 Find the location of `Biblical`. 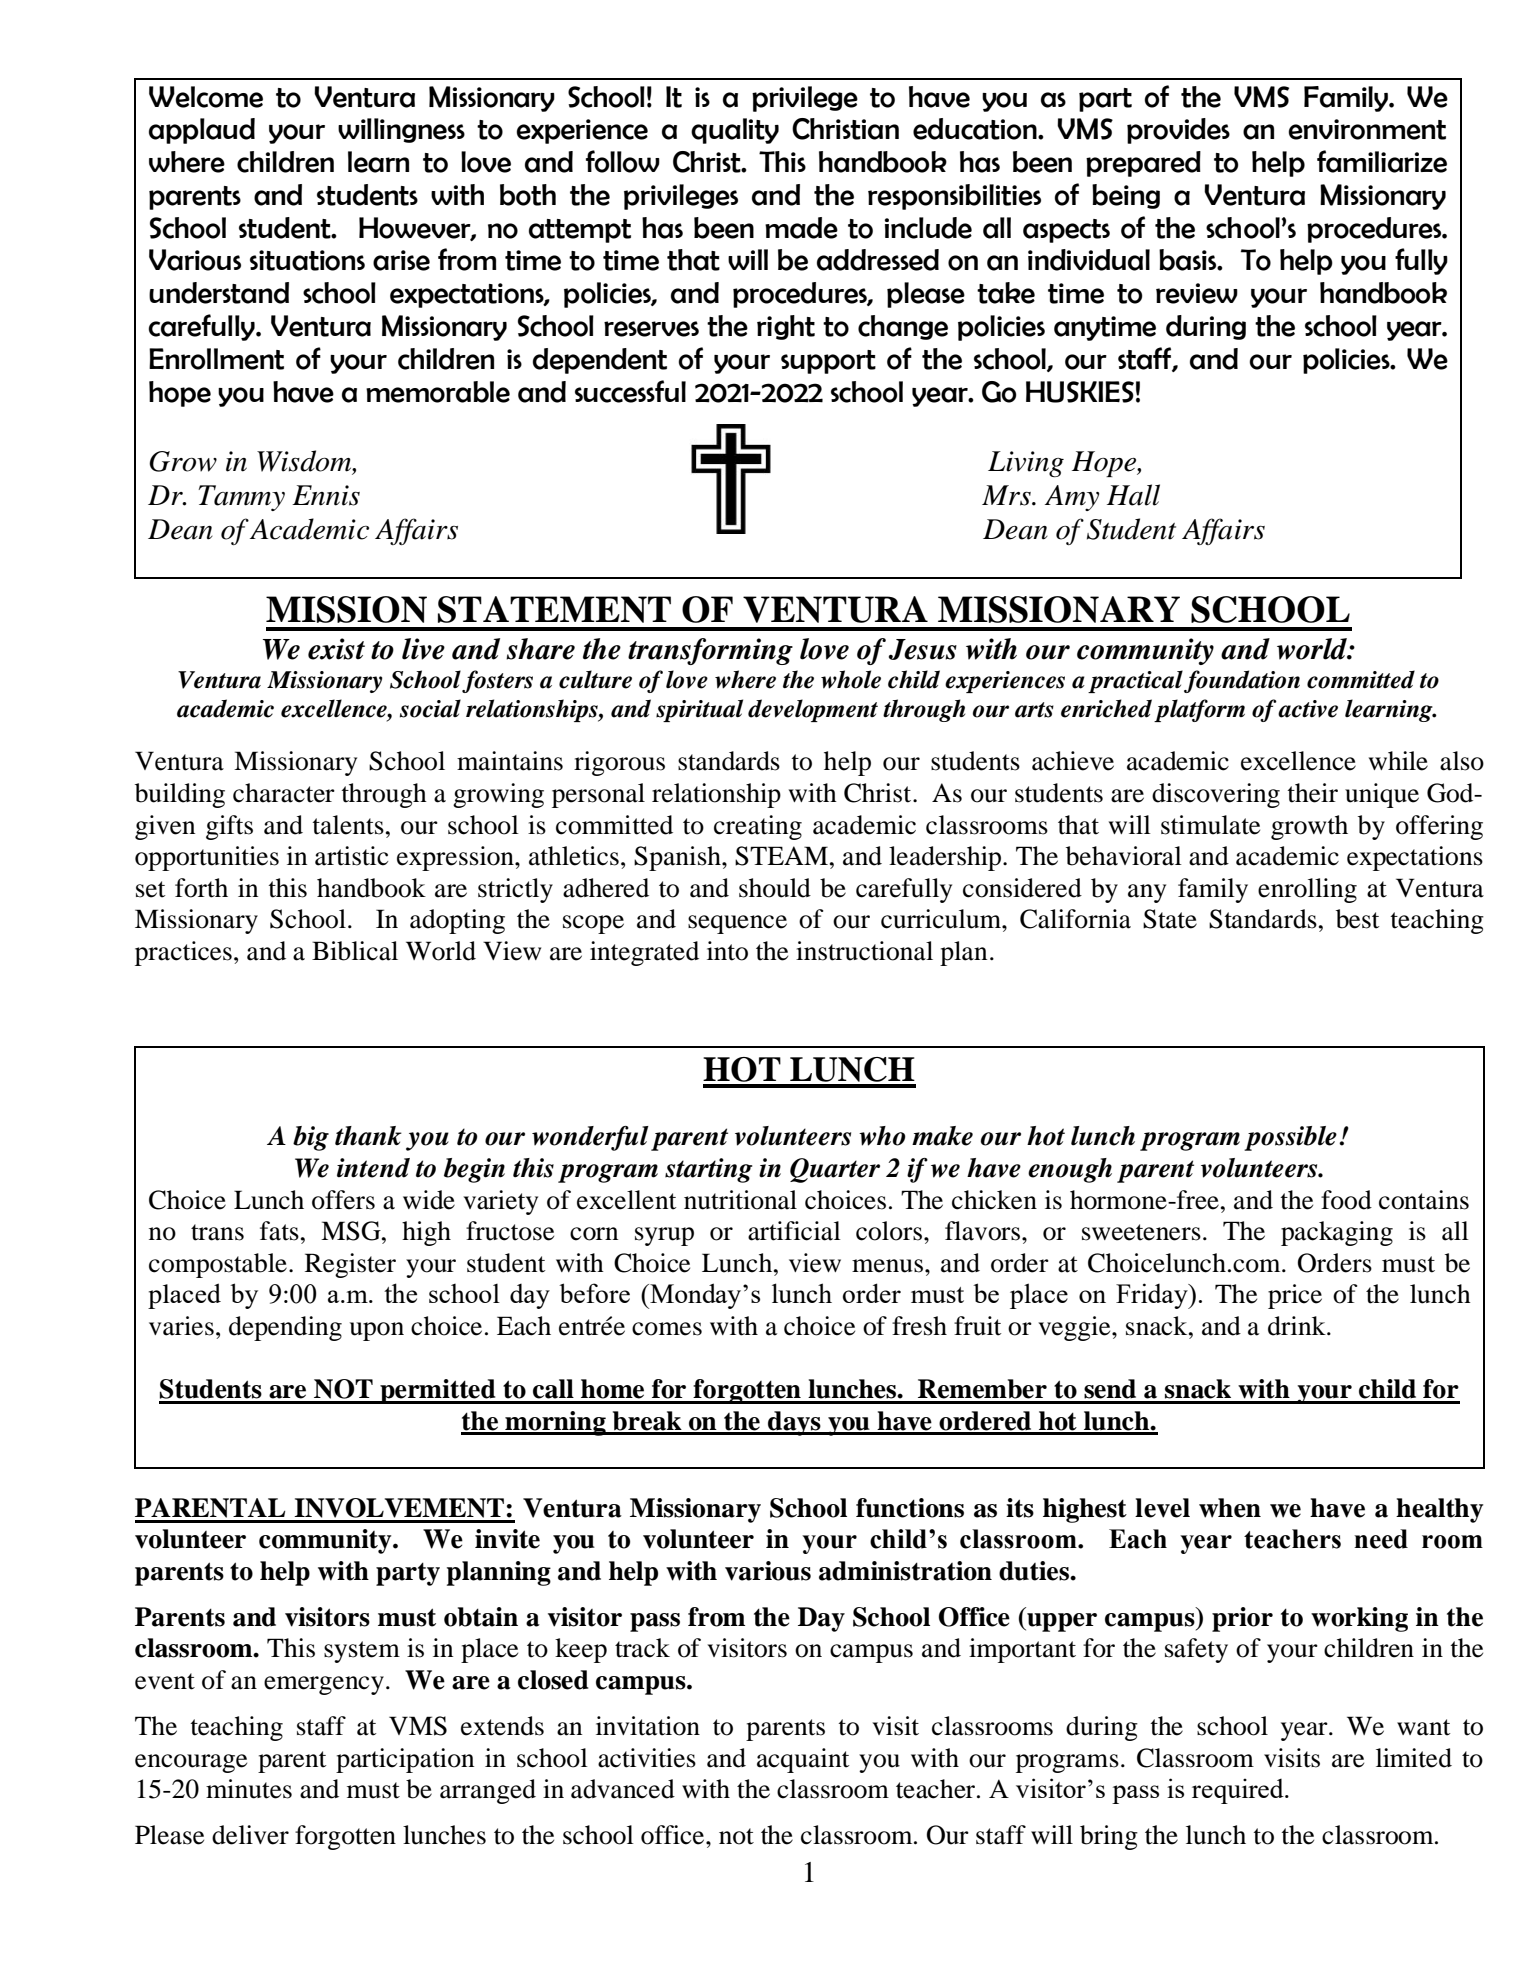

Biblical is located at coordinates (355, 951).
